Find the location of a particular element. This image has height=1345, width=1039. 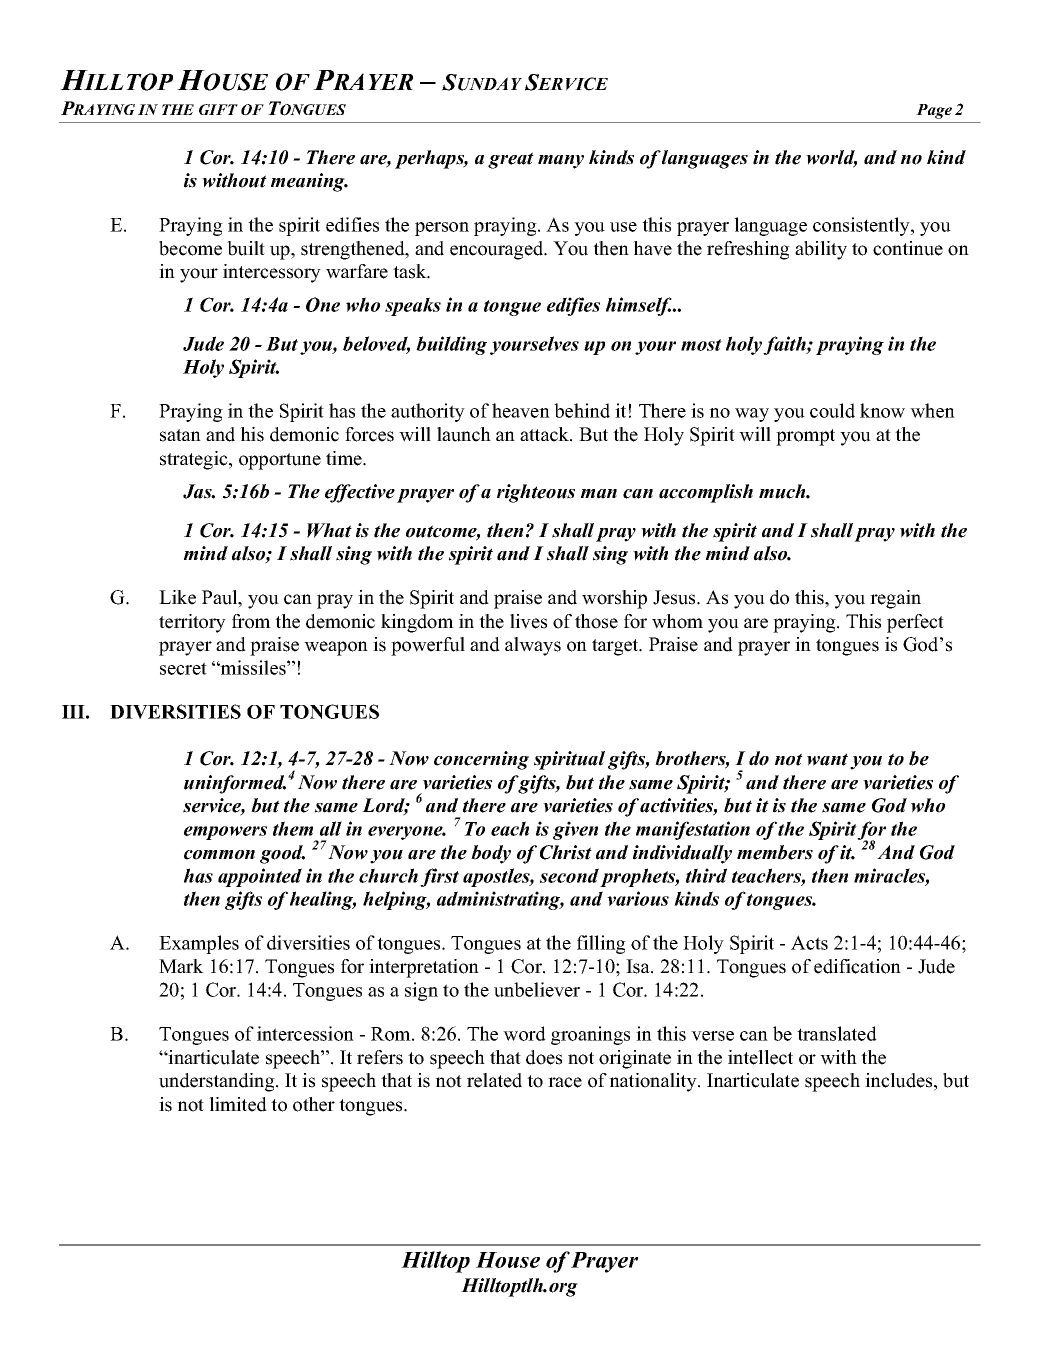

understanding is located at coordinates (218, 1082).
